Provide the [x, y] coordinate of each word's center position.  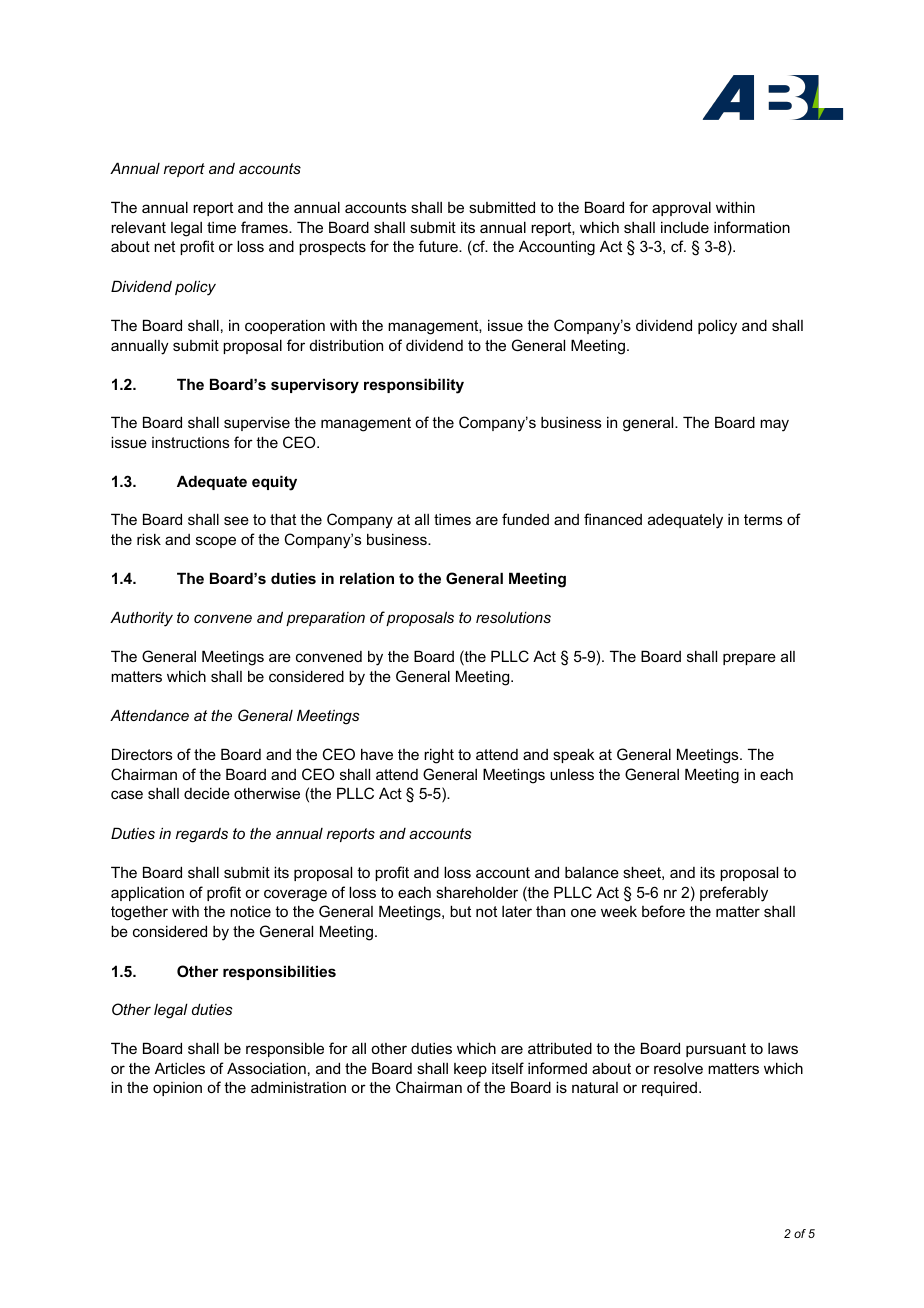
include [685, 227]
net [164, 246]
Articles [180, 1068]
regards [202, 835]
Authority [141, 619]
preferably [734, 894]
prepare [749, 659]
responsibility [414, 386]
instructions [191, 442]
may [774, 425]
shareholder [477, 892]
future [439, 246]
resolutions [513, 617]
